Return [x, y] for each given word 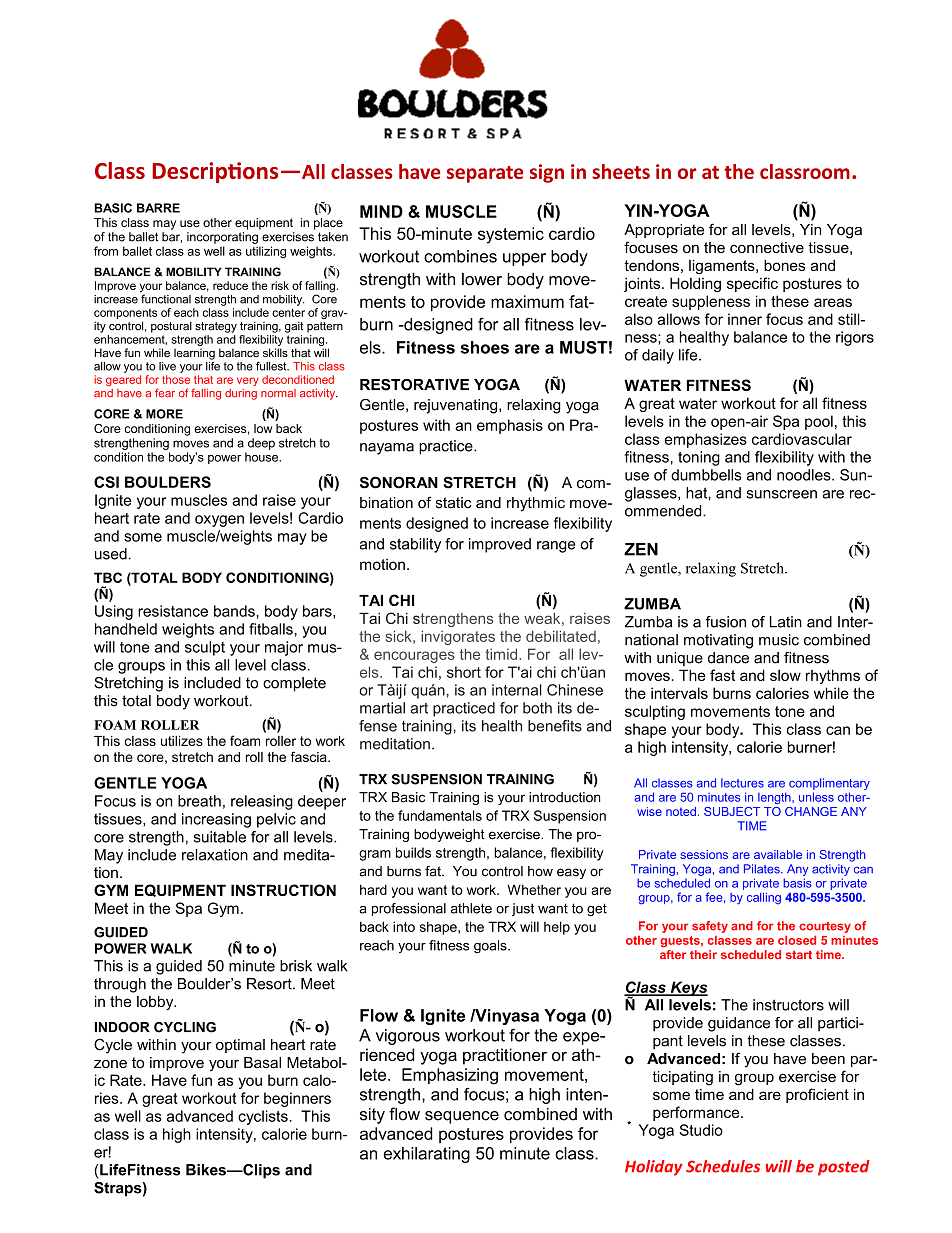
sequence [462, 1117]
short [464, 672]
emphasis [510, 426]
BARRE [158, 208]
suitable [220, 837]
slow [785, 675]
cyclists [264, 1117]
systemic [511, 235]
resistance [173, 611]
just [523, 909]
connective [767, 247]
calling [764, 899]
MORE [164, 414]
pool [819, 422]
